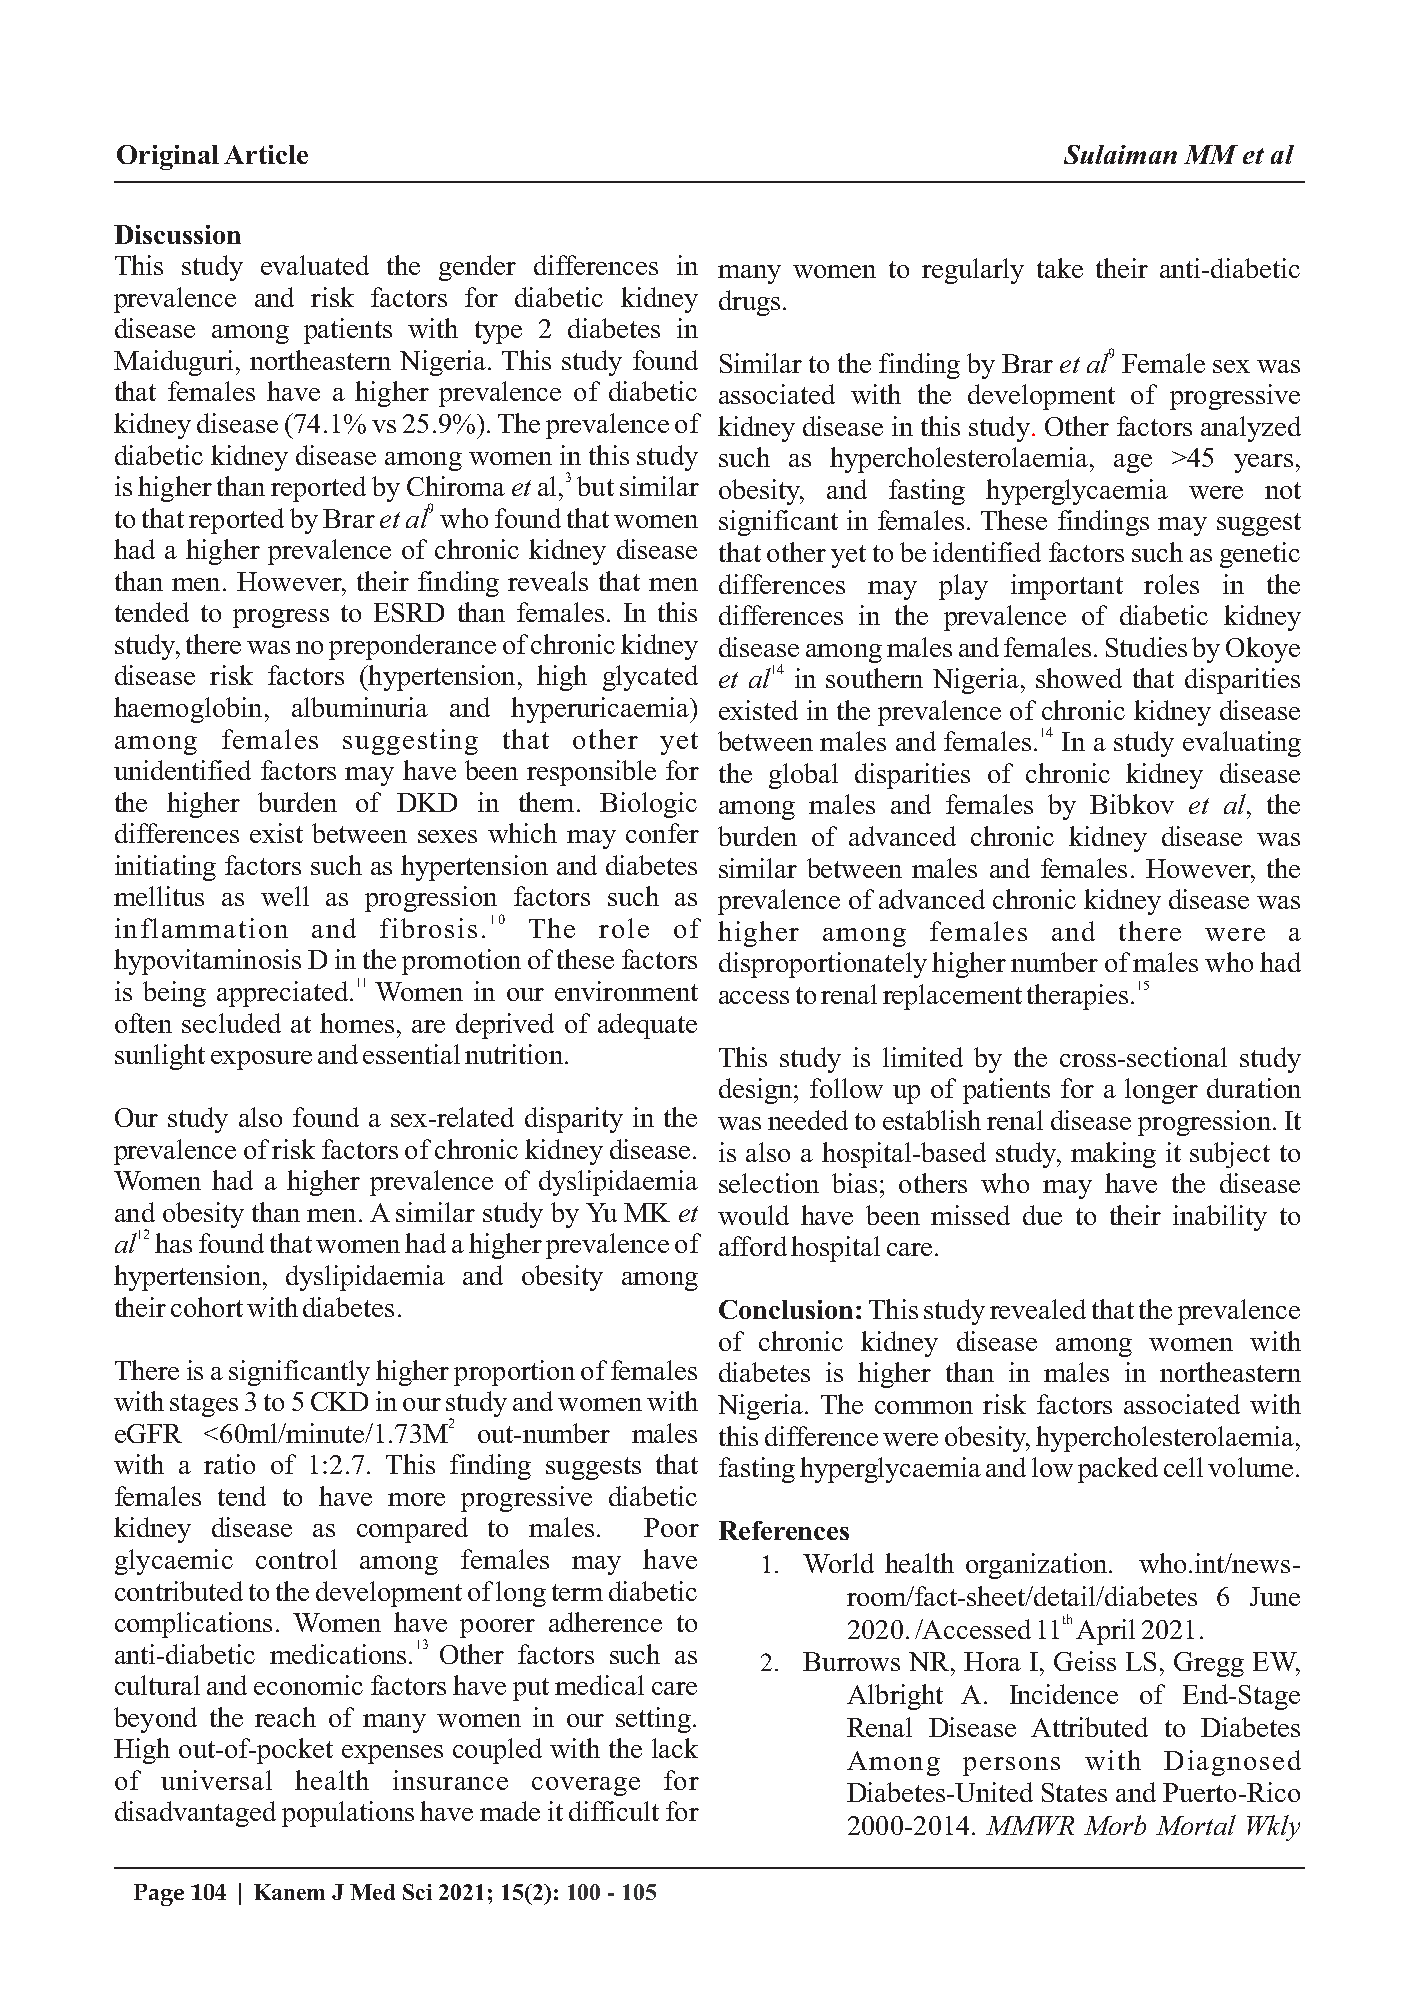 The height and width of the screenshot is (1999, 1414). Describe the element at coordinates (1146, 647) in the screenshot. I see `Studies` at that location.
